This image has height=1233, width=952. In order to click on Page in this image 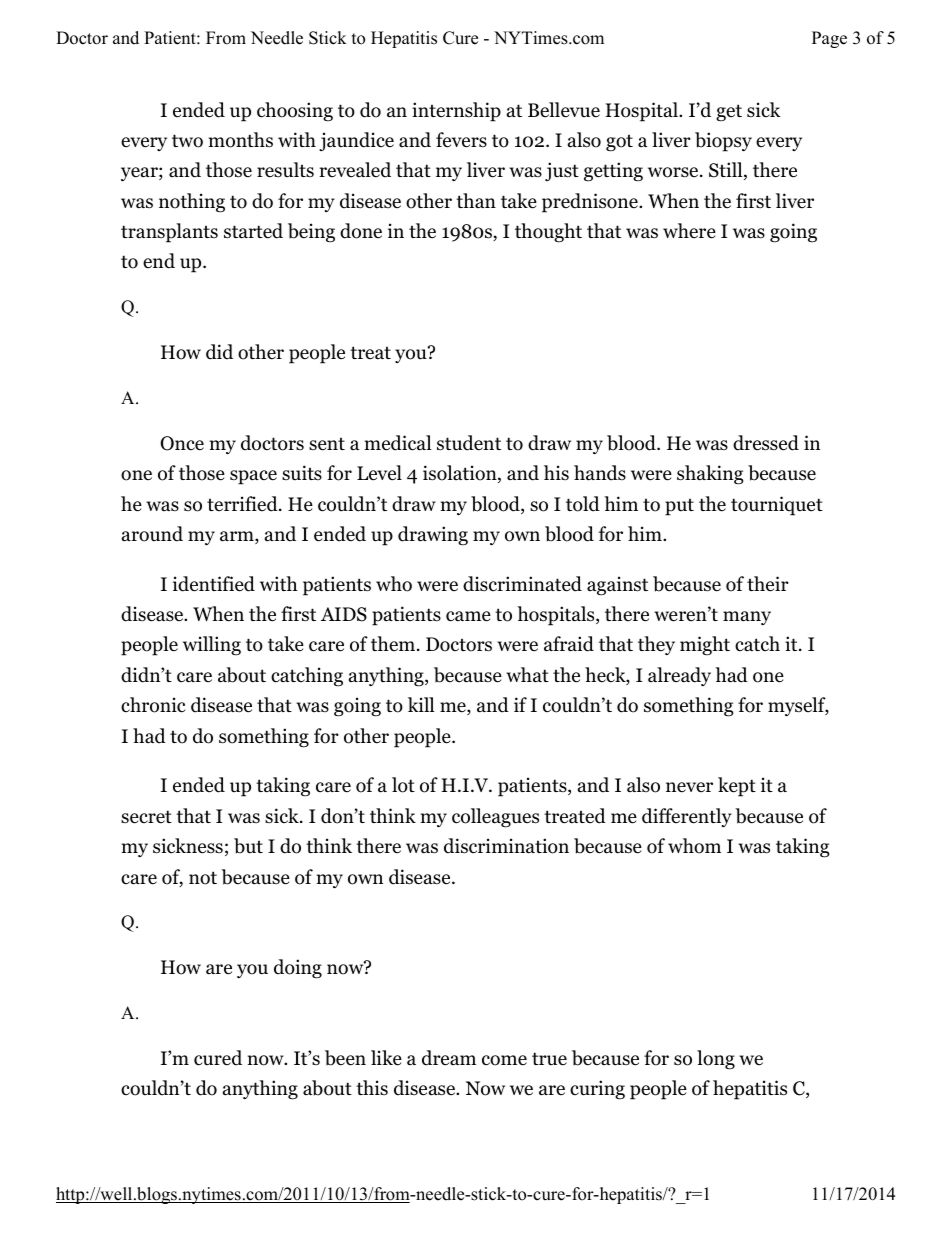, I will do `click(829, 39)`.
